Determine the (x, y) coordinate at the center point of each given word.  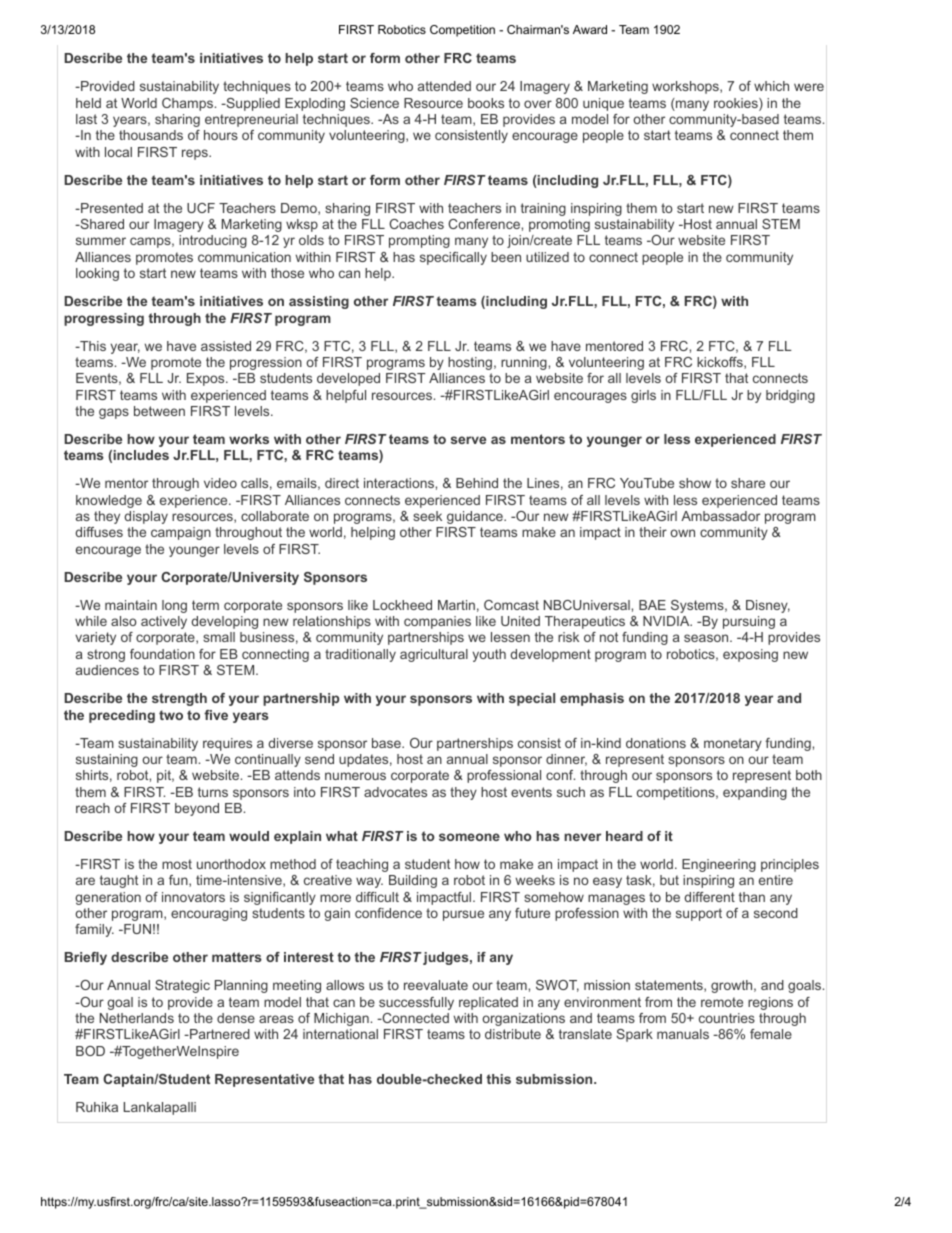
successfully (416, 1003)
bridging (790, 396)
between (159, 411)
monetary (733, 744)
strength (179, 699)
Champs (189, 104)
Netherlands (137, 1018)
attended (444, 86)
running (525, 363)
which (771, 86)
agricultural (434, 655)
